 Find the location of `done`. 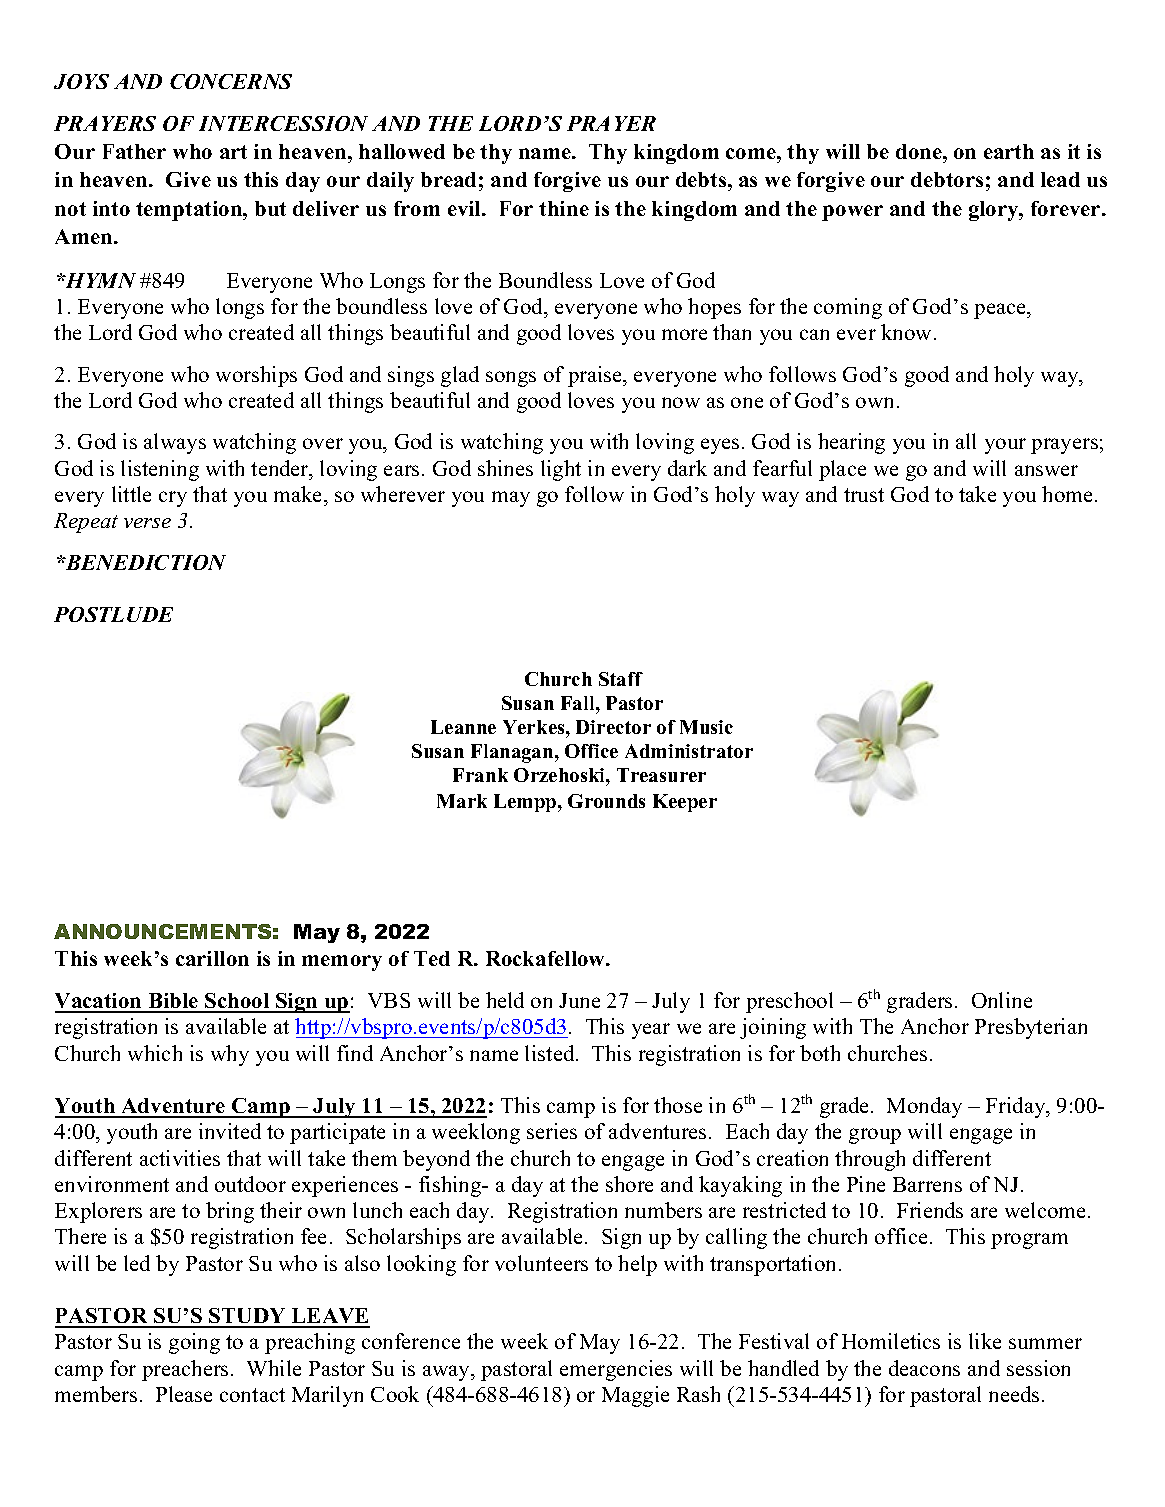

done is located at coordinates (920, 151).
